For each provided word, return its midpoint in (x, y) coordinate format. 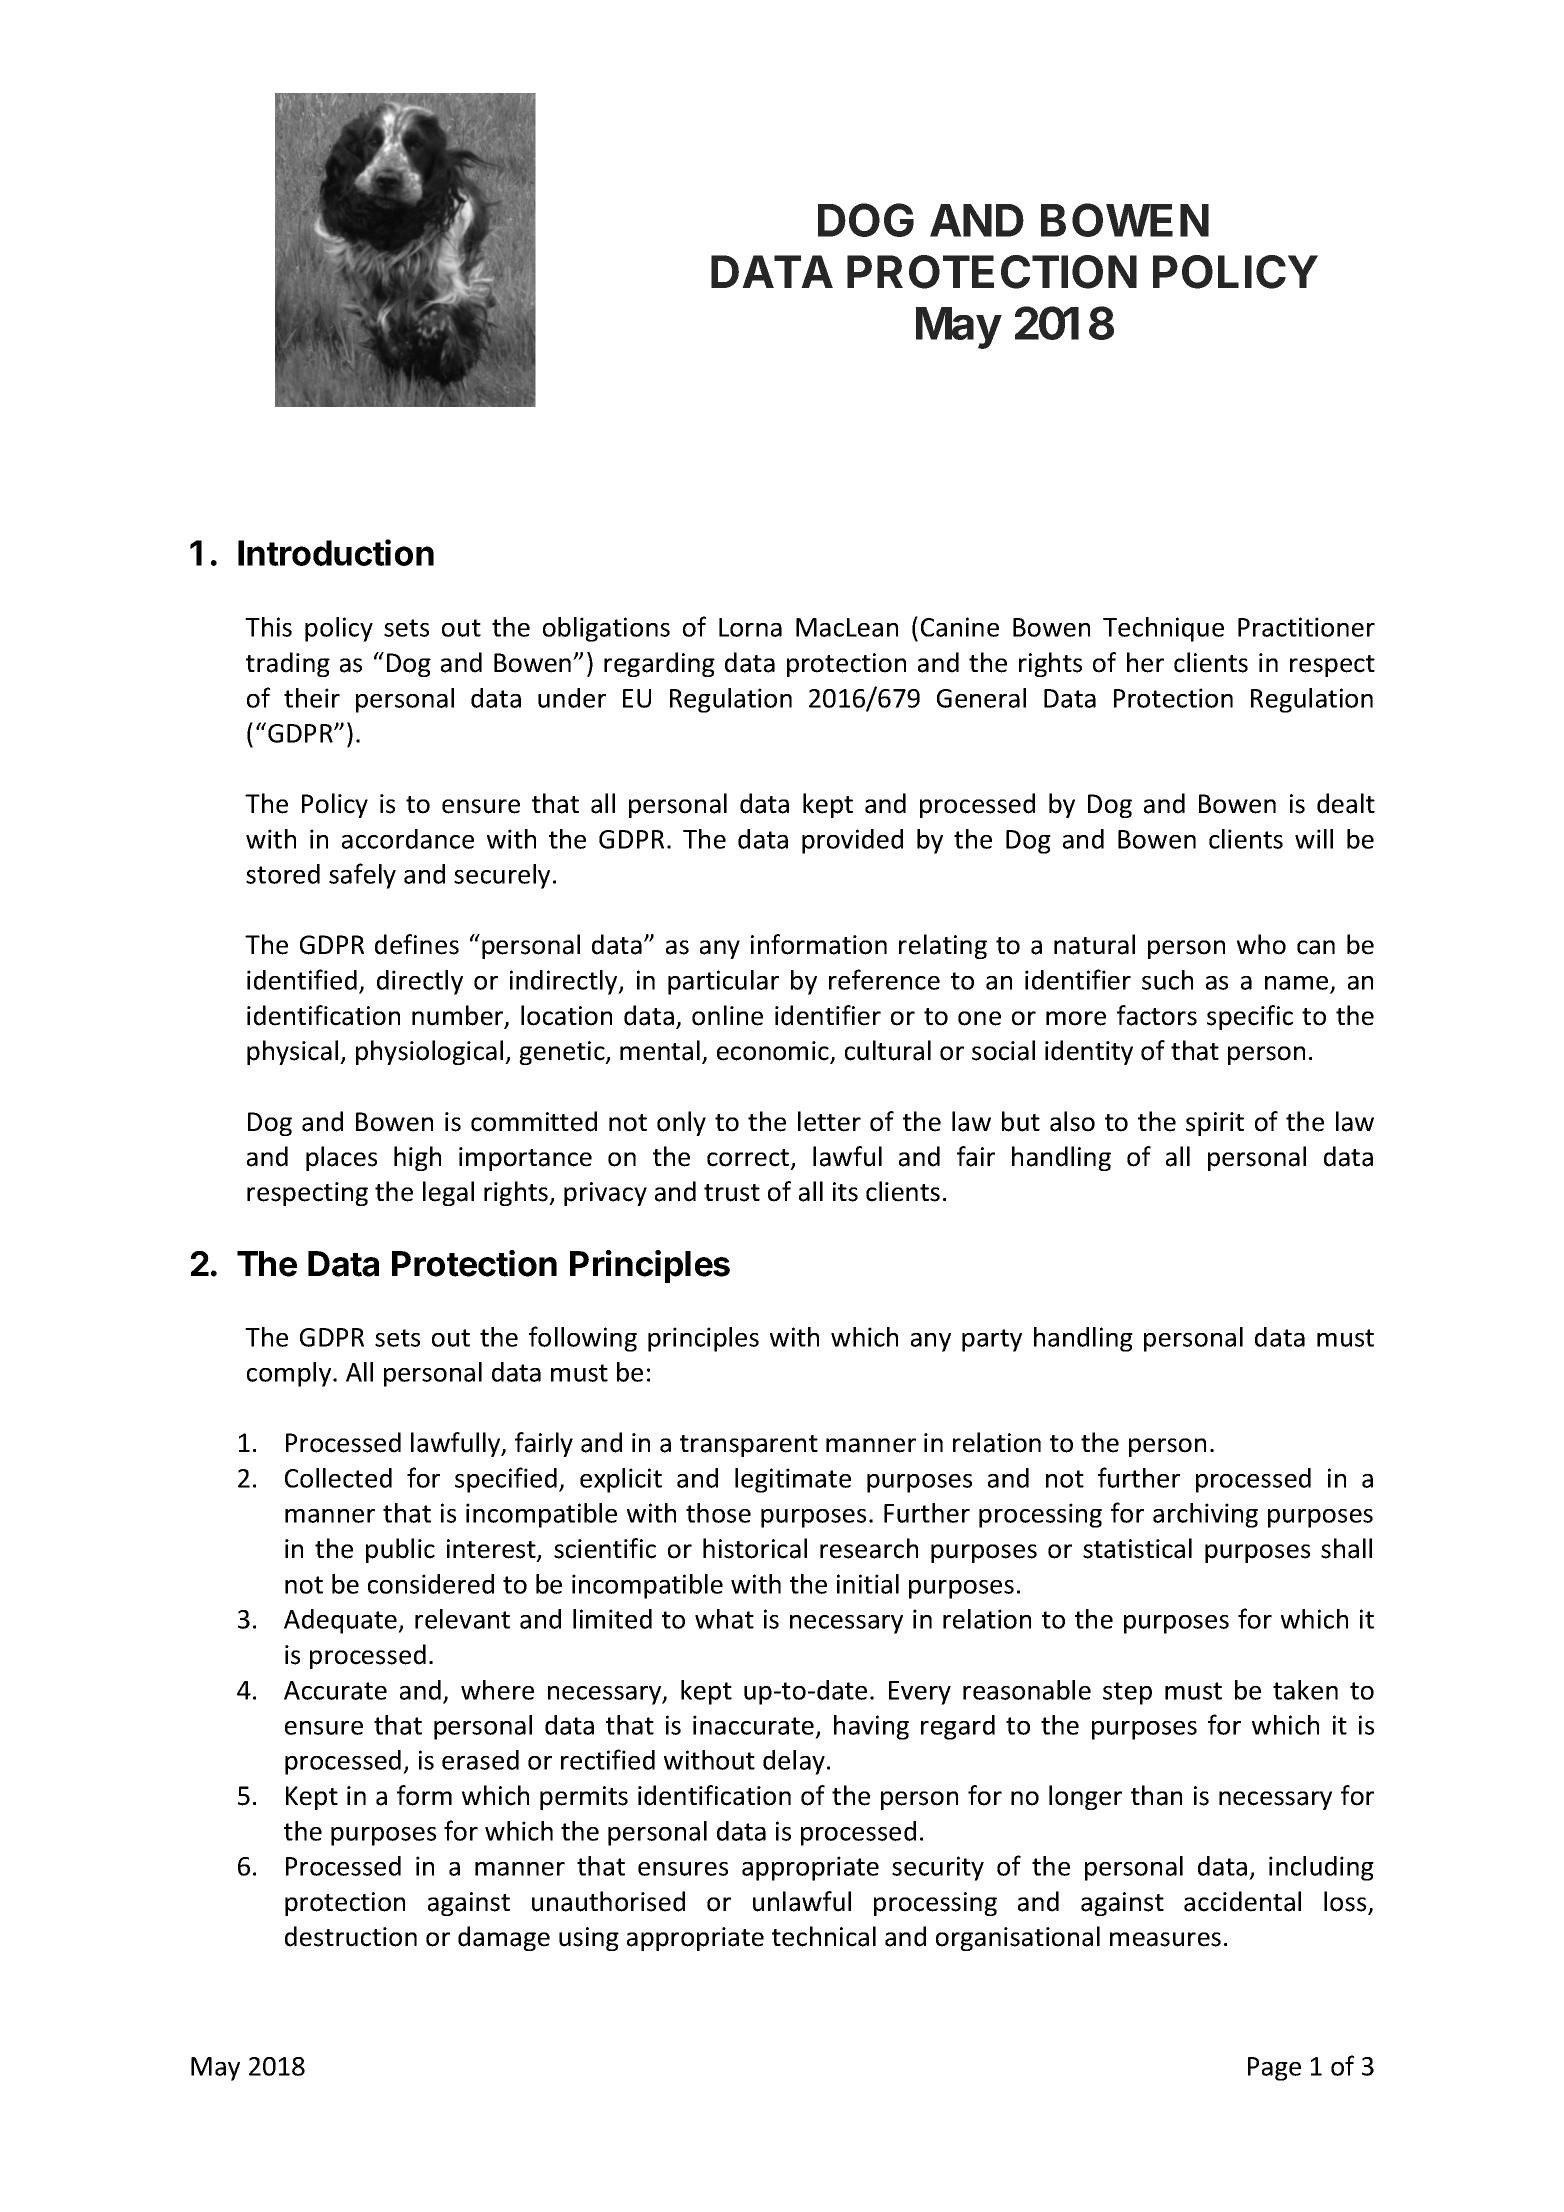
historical (755, 1548)
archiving (1205, 1515)
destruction (351, 1936)
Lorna (750, 627)
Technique (1163, 629)
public (400, 1550)
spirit (1215, 1124)
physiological (431, 1052)
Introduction (336, 552)
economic (774, 1052)
